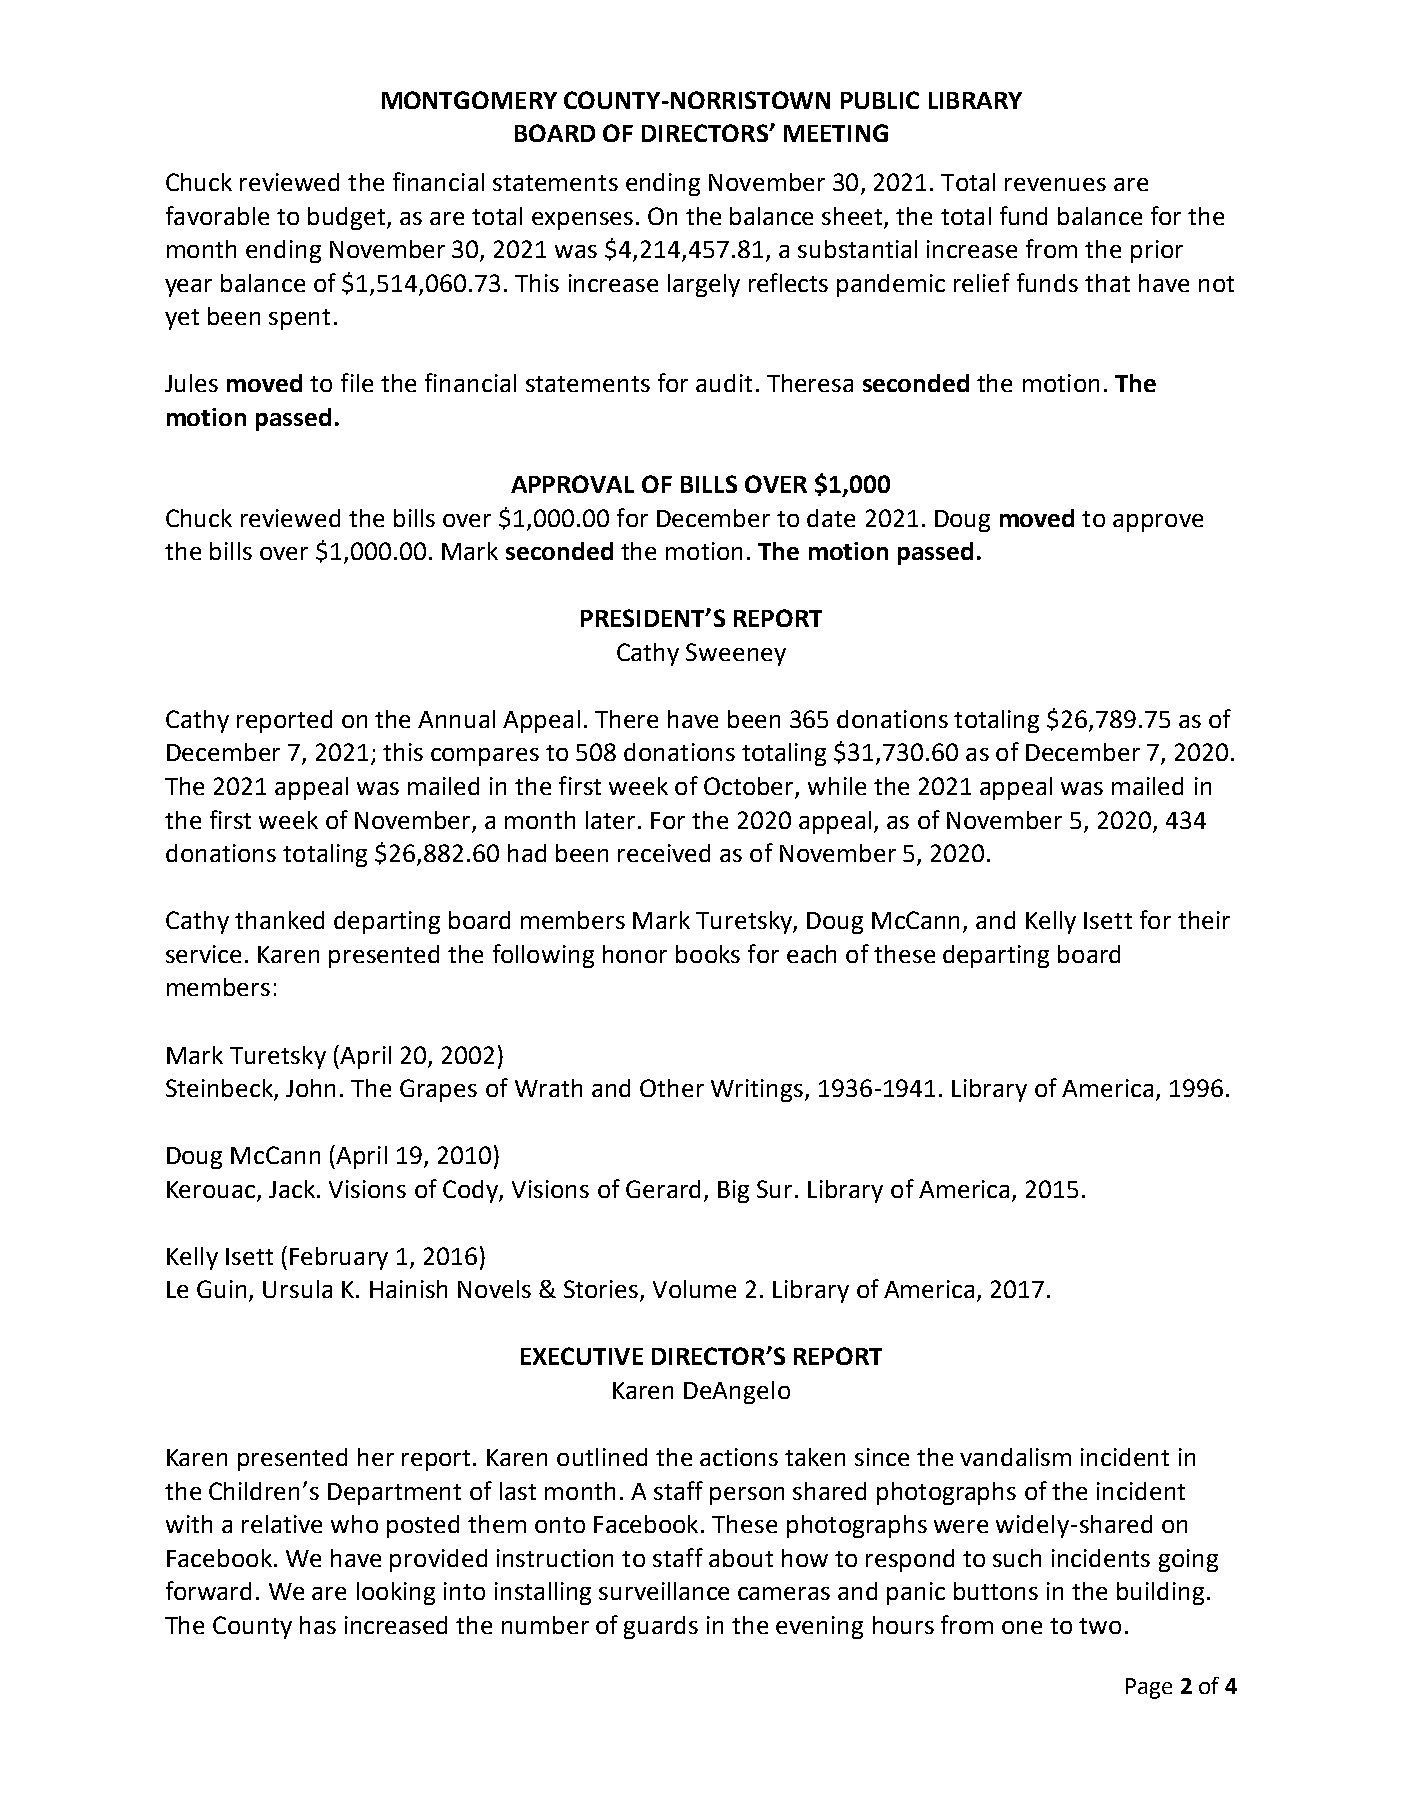 The image size is (1402, 1814). Describe the element at coordinates (664, 853) in the document. I see `received` at that location.
